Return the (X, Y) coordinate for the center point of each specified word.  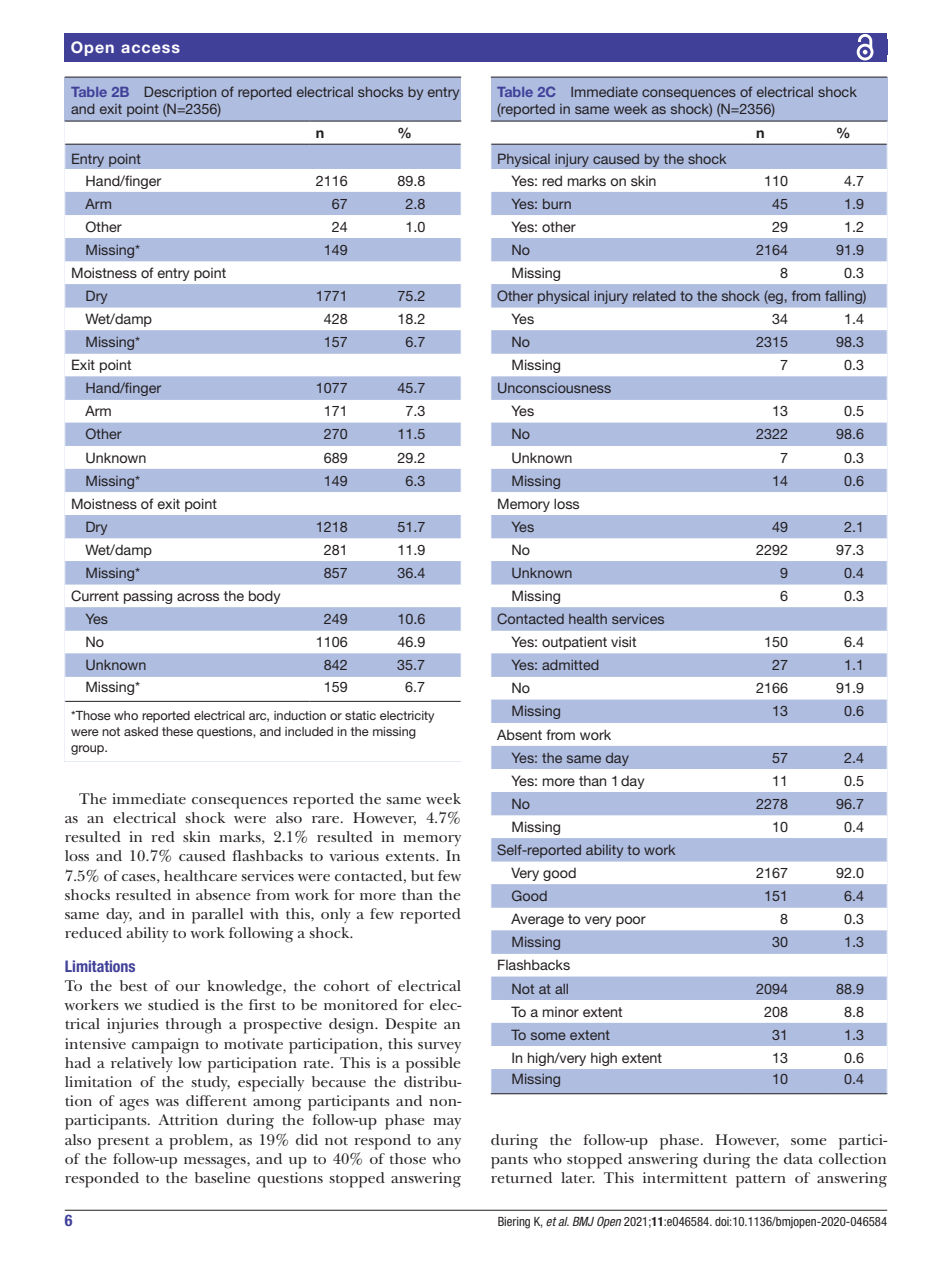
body (264, 597)
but (422, 875)
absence (223, 894)
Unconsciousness (554, 388)
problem (200, 1142)
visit (623, 641)
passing (148, 597)
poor (631, 921)
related (654, 296)
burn (557, 204)
